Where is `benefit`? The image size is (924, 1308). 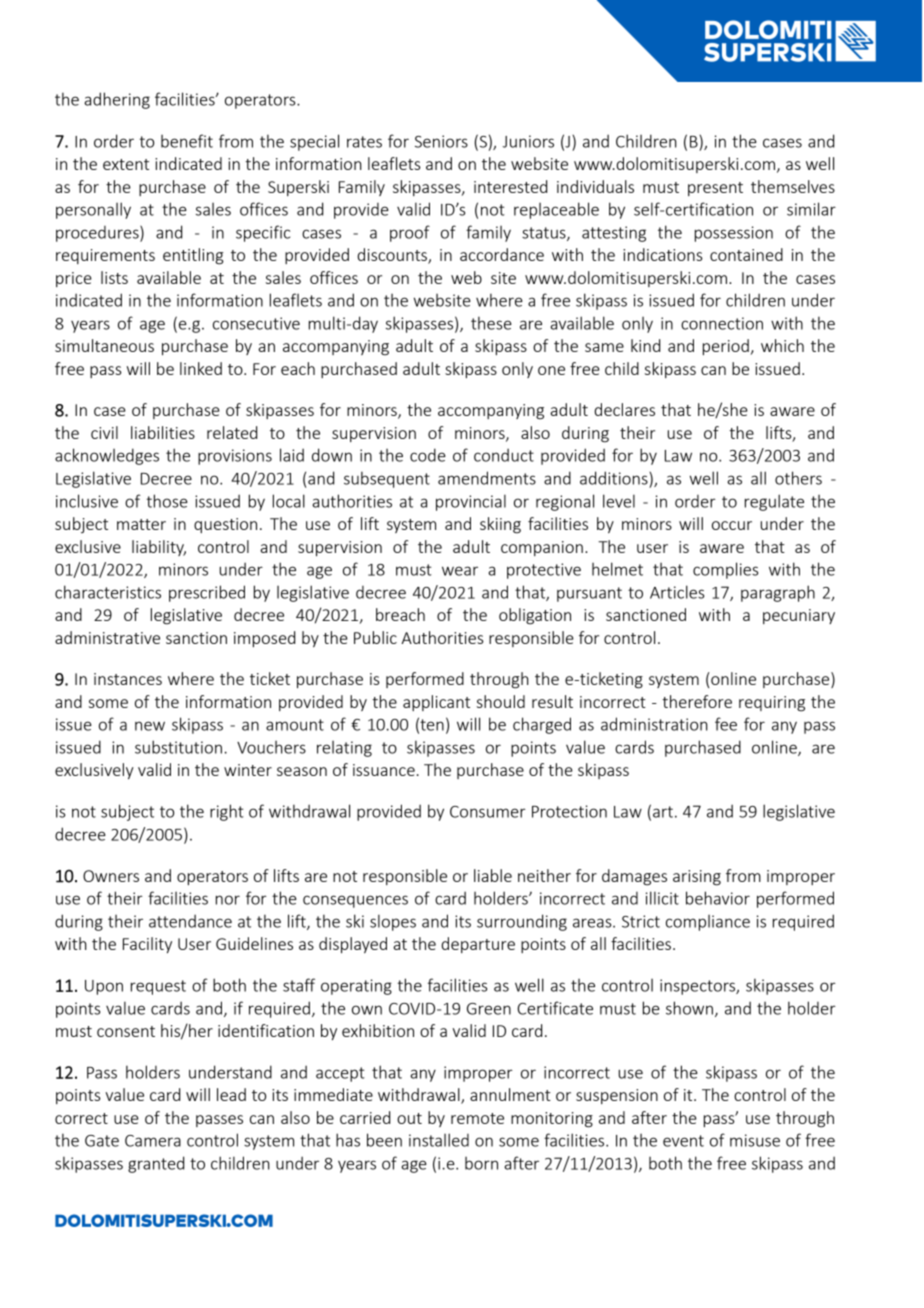 benefit is located at coordinates (187, 141).
